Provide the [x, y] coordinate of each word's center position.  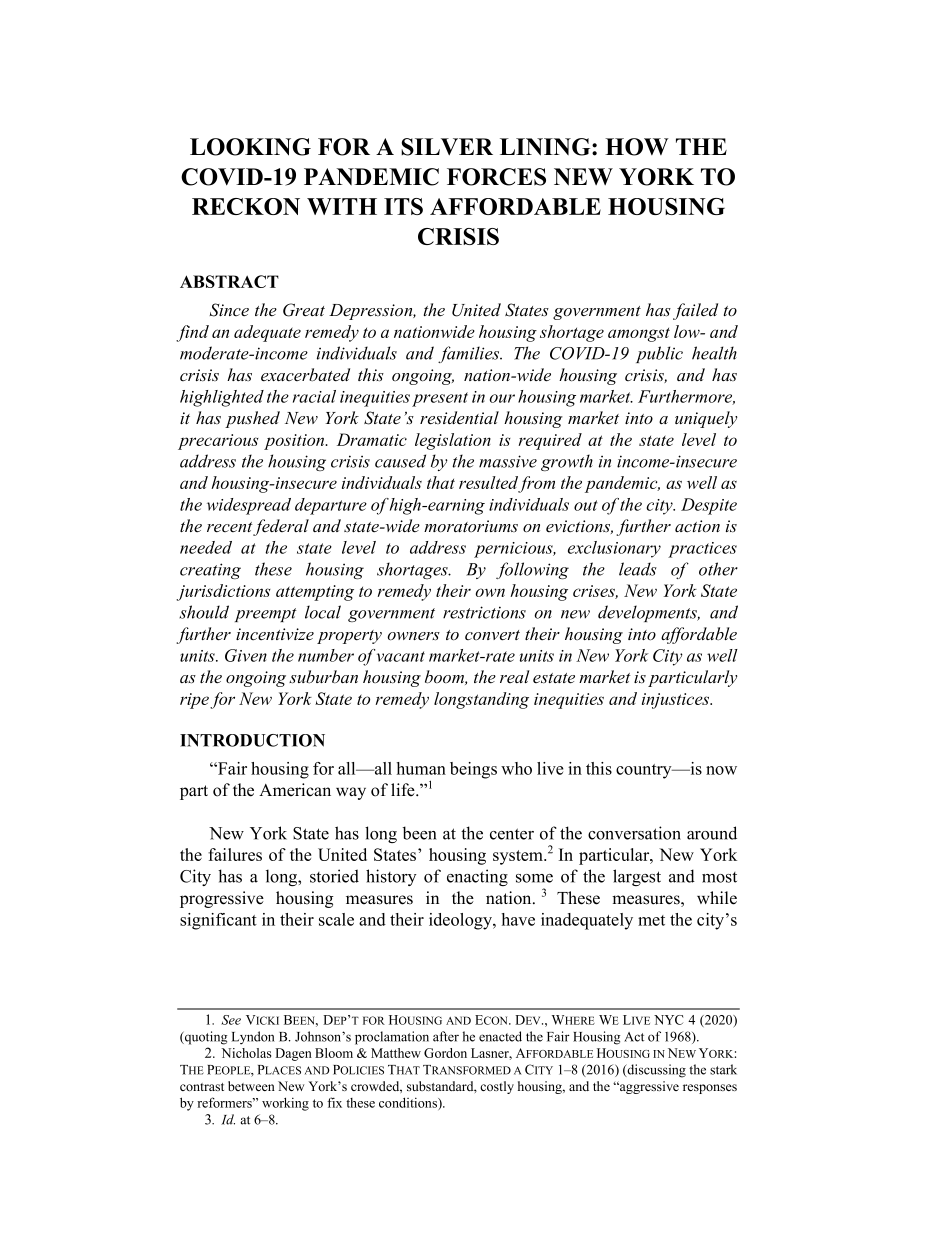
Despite [709, 506]
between [251, 1086]
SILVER [447, 147]
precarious [218, 442]
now [721, 770]
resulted [489, 484]
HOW [637, 147]
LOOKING [250, 147]
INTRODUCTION [252, 740]
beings [473, 770]
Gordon [445, 1053]
